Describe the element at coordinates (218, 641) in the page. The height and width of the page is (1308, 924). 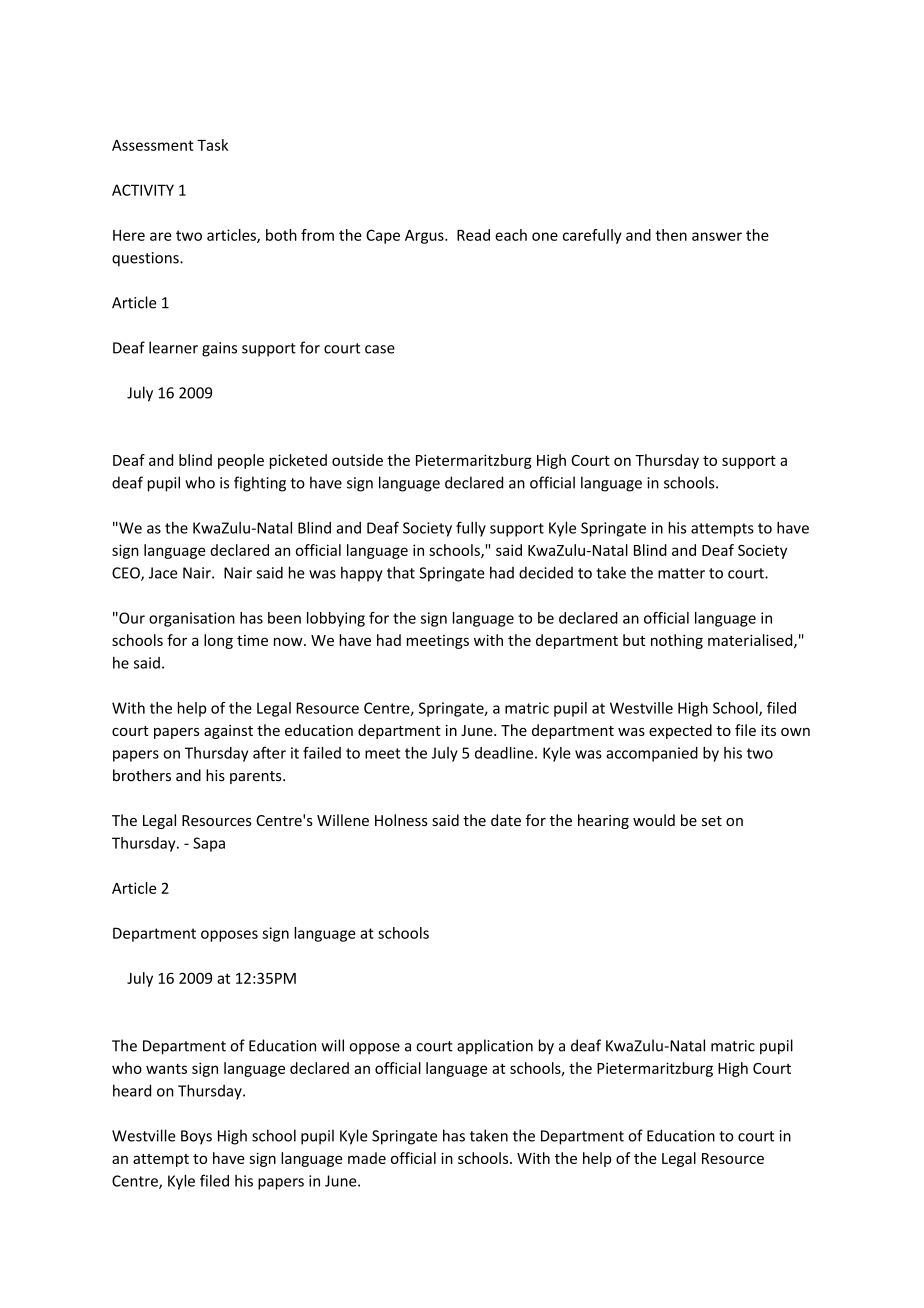
I see `long` at that location.
